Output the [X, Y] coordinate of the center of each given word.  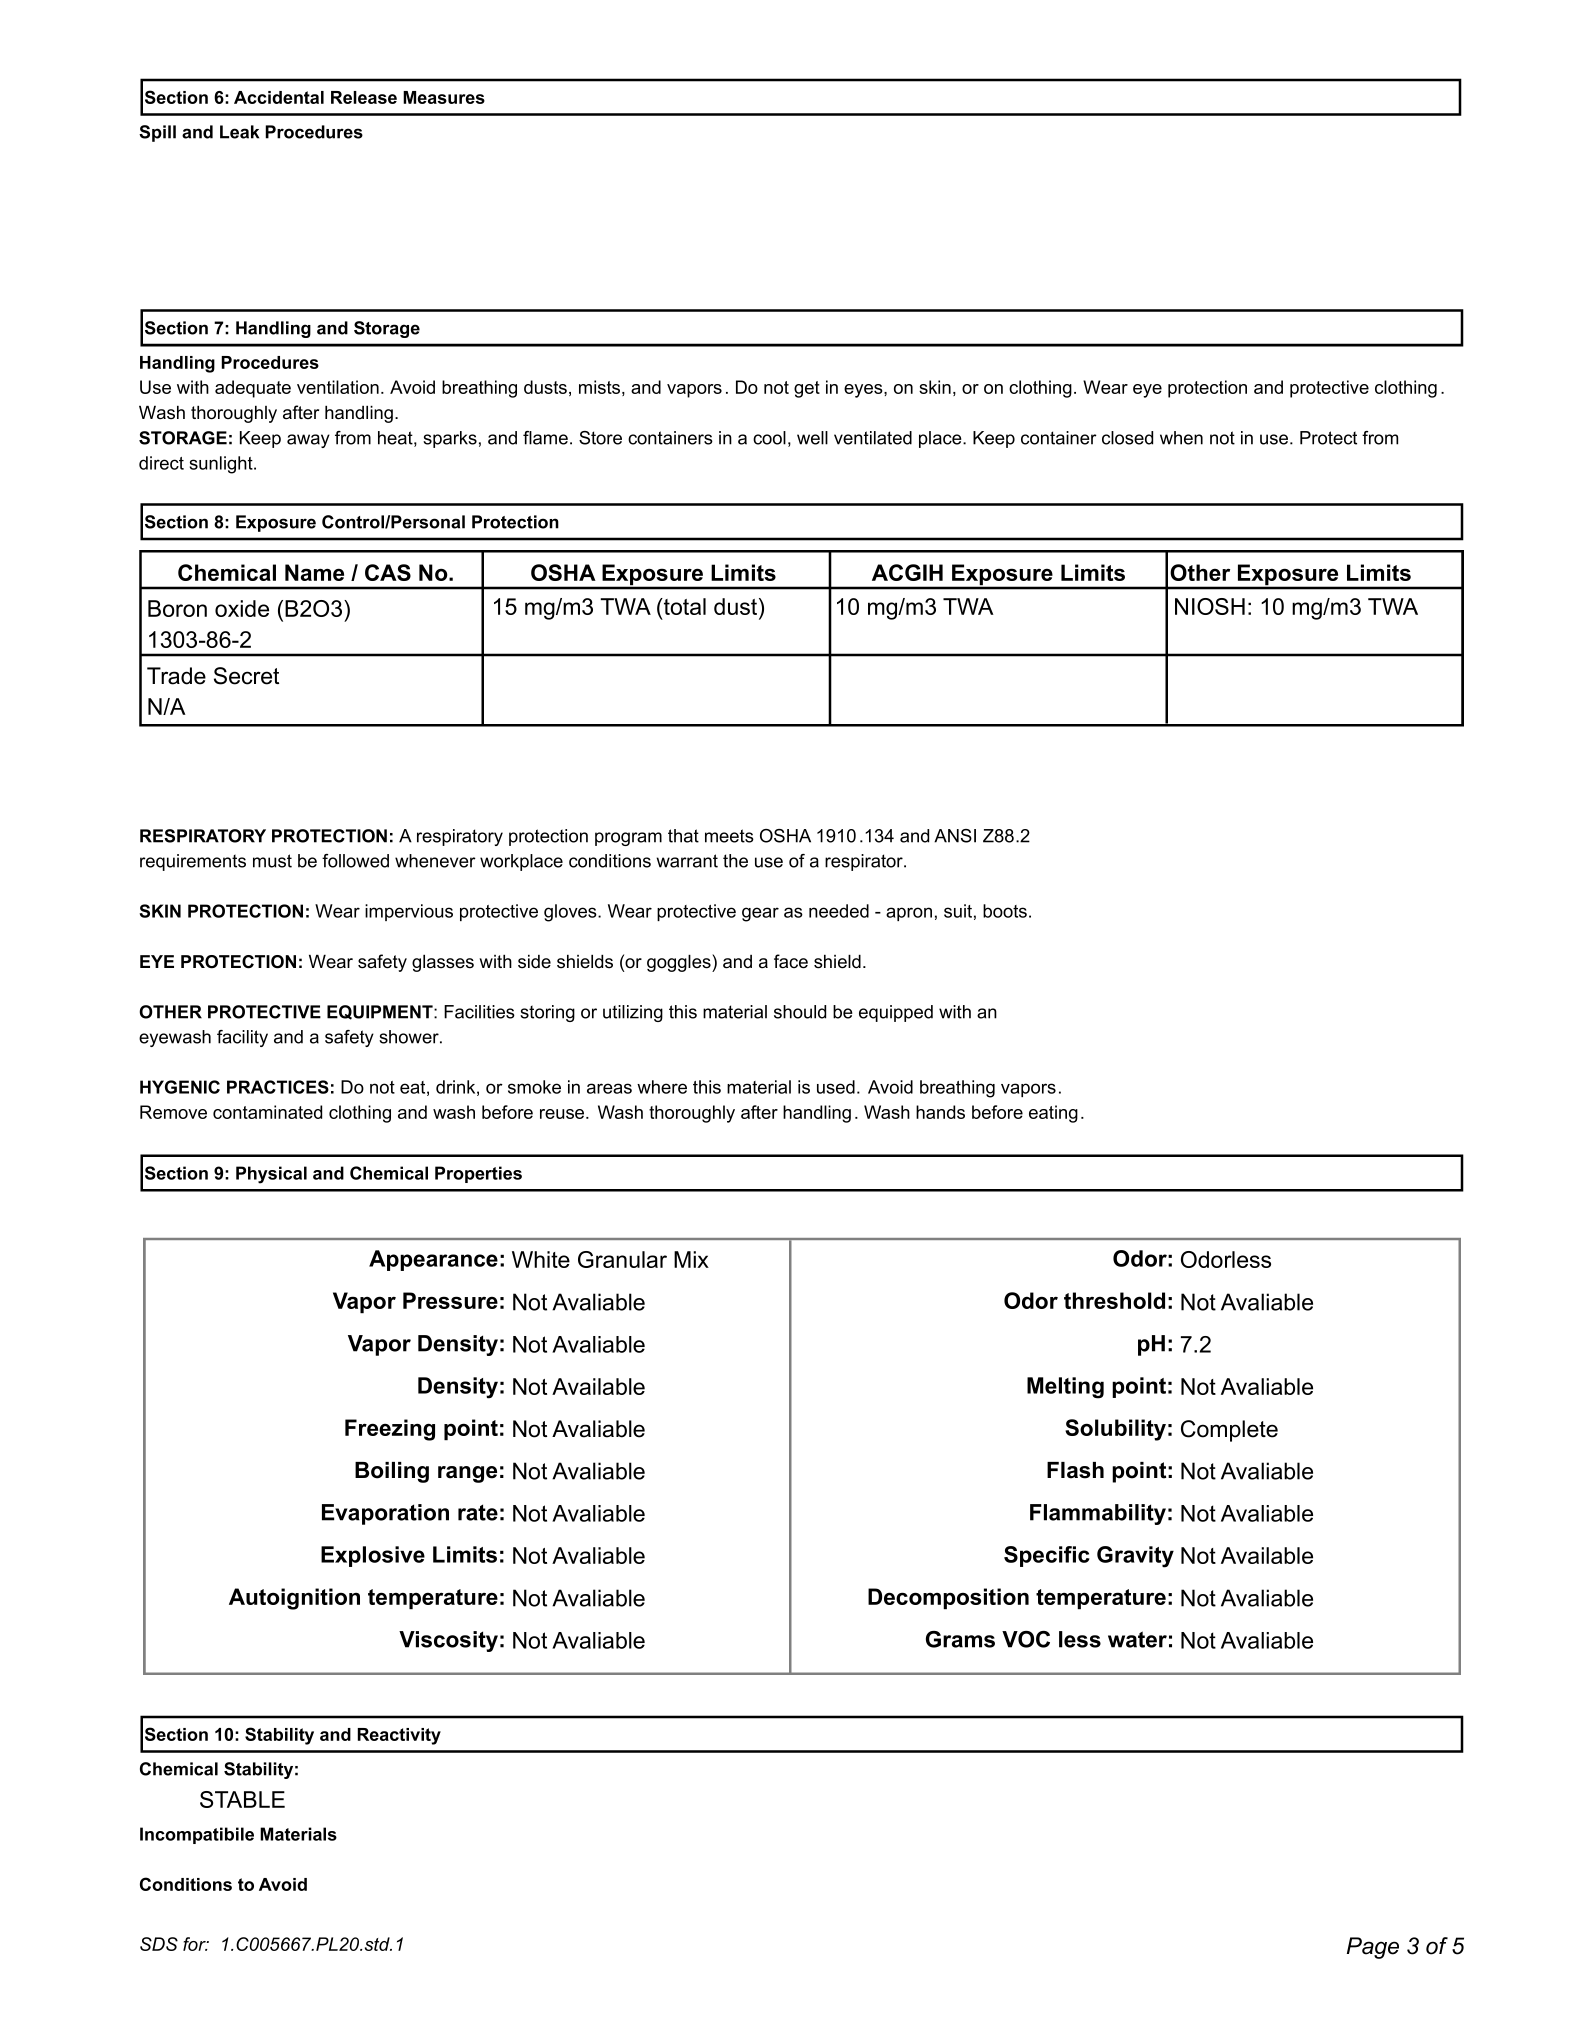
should [800, 1012]
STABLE [242, 1799]
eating [1053, 1114]
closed [1127, 438]
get [807, 389]
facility [242, 1038]
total [684, 606]
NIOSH [1210, 606]
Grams [960, 1639]
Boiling [392, 1472]
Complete [1229, 1431]
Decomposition [948, 1599]
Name [314, 572]
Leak [239, 132]
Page [1373, 1948]
